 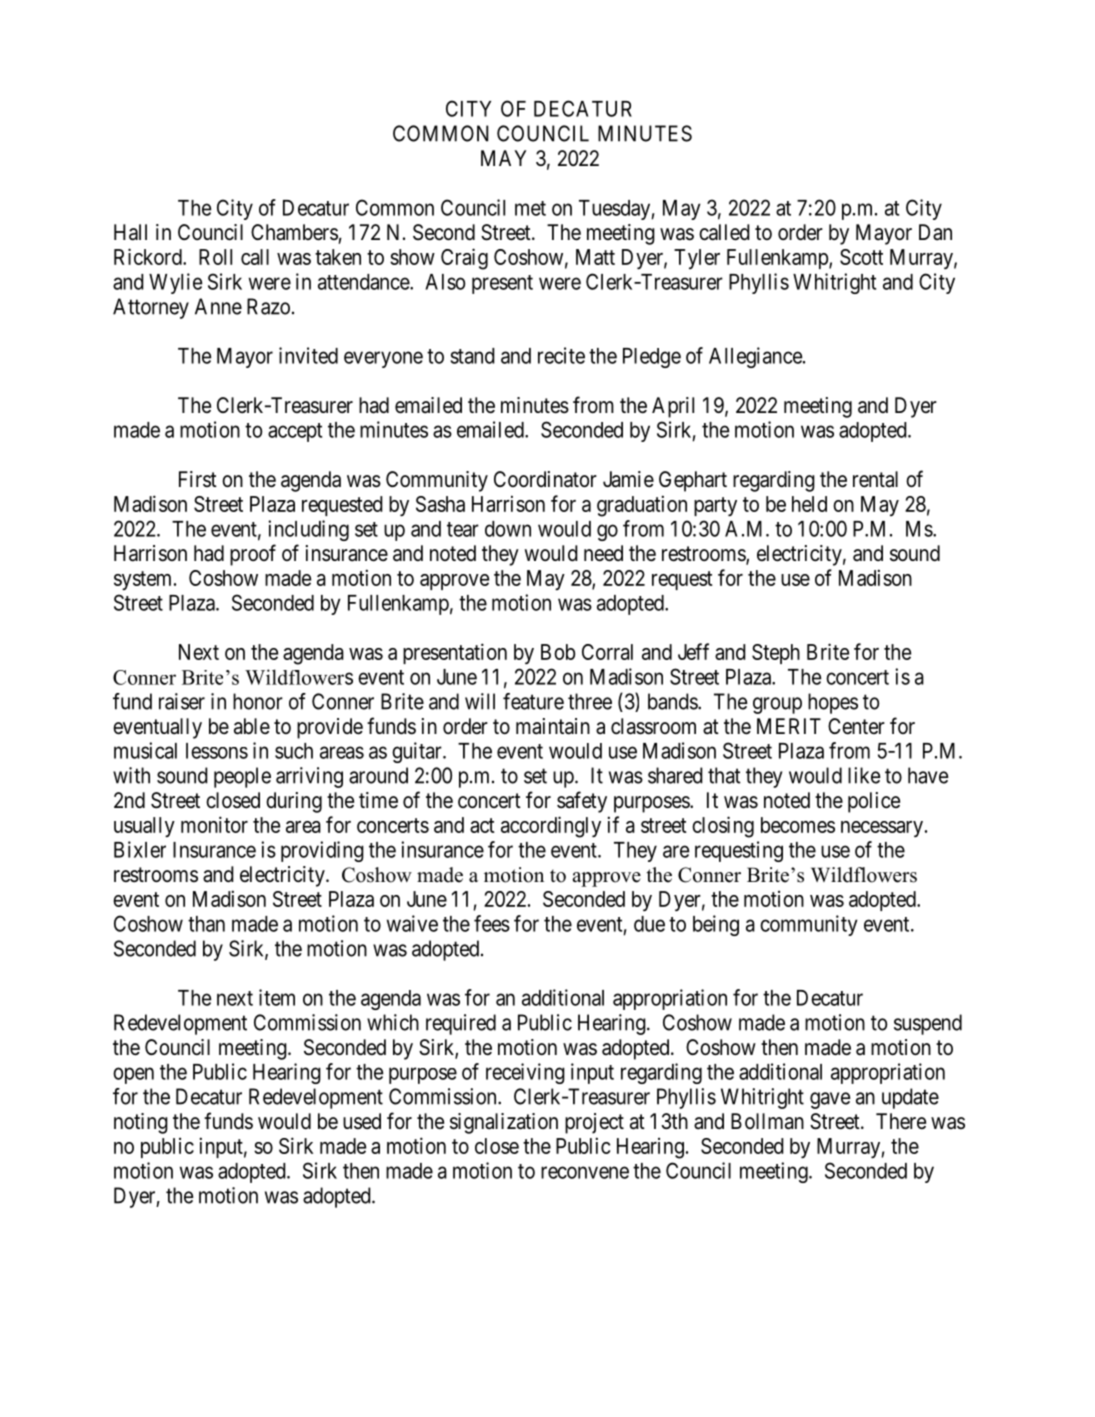 What do you see at coordinates (198, 479) in the screenshot?
I see `First` at bounding box center [198, 479].
